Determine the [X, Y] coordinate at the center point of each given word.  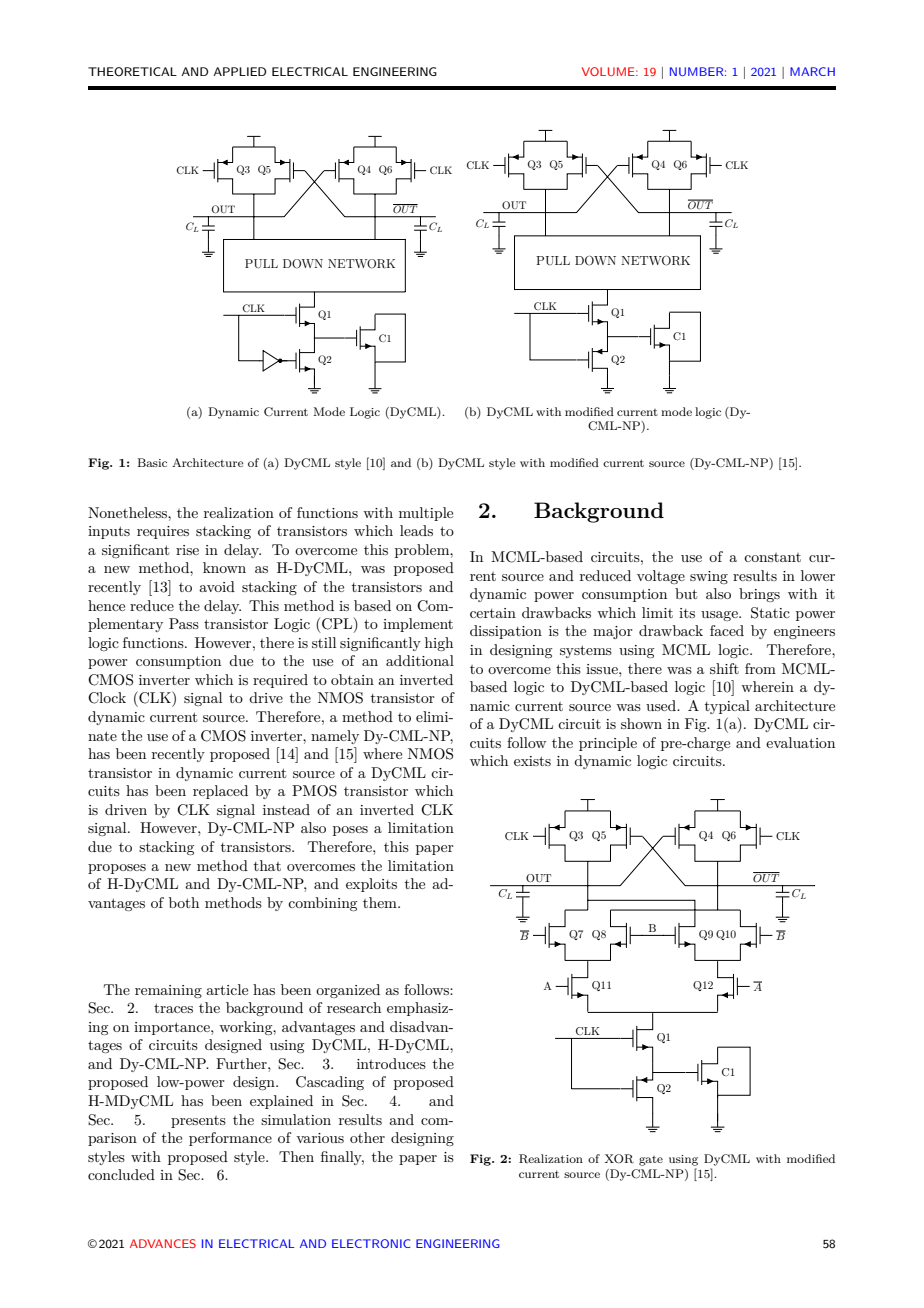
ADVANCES [163, 1243]
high [439, 644]
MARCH [812, 71]
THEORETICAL [132, 72]
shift [724, 668]
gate [651, 1161]
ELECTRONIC [371, 1243]
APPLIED [239, 71]
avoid [217, 586]
